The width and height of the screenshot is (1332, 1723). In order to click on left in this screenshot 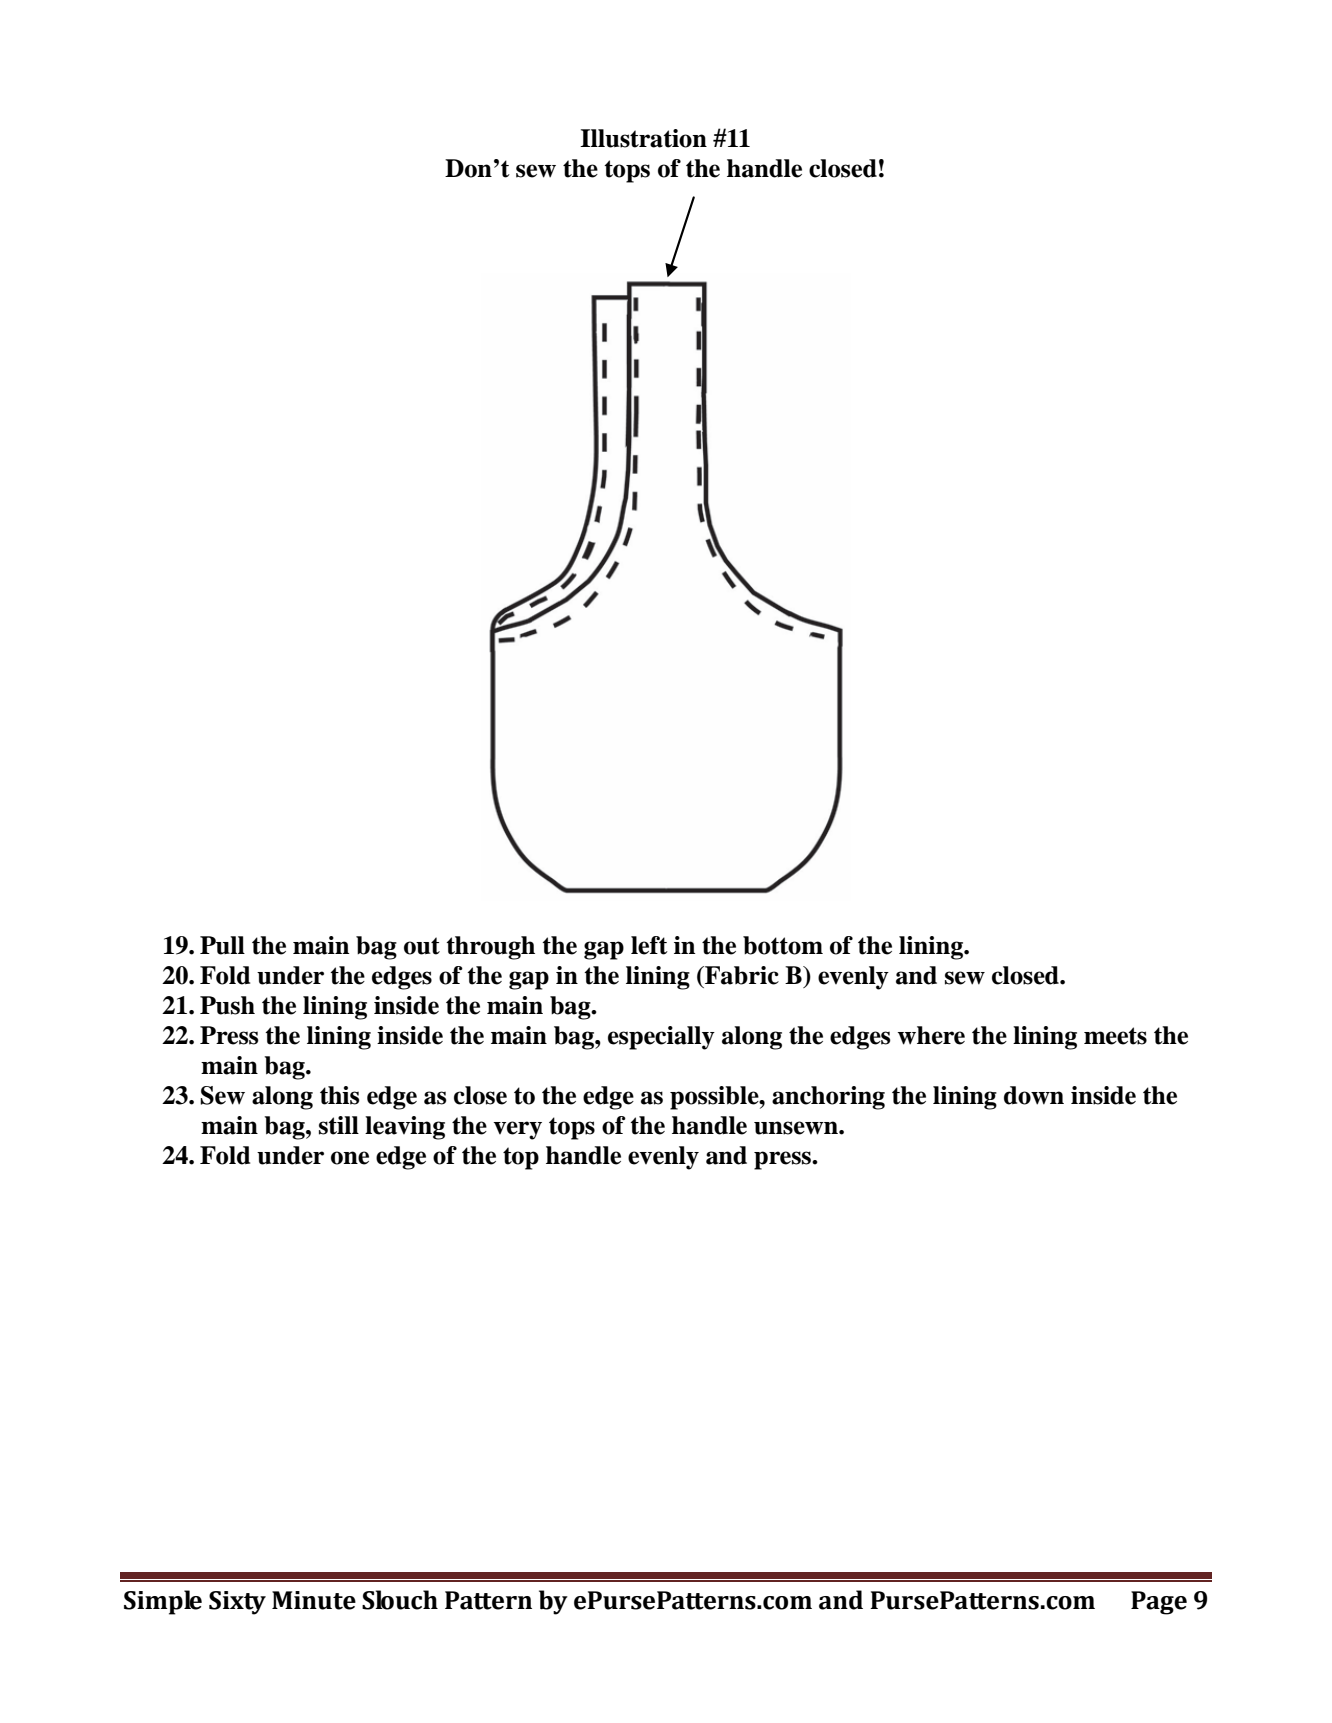, I will do `click(649, 945)`.
